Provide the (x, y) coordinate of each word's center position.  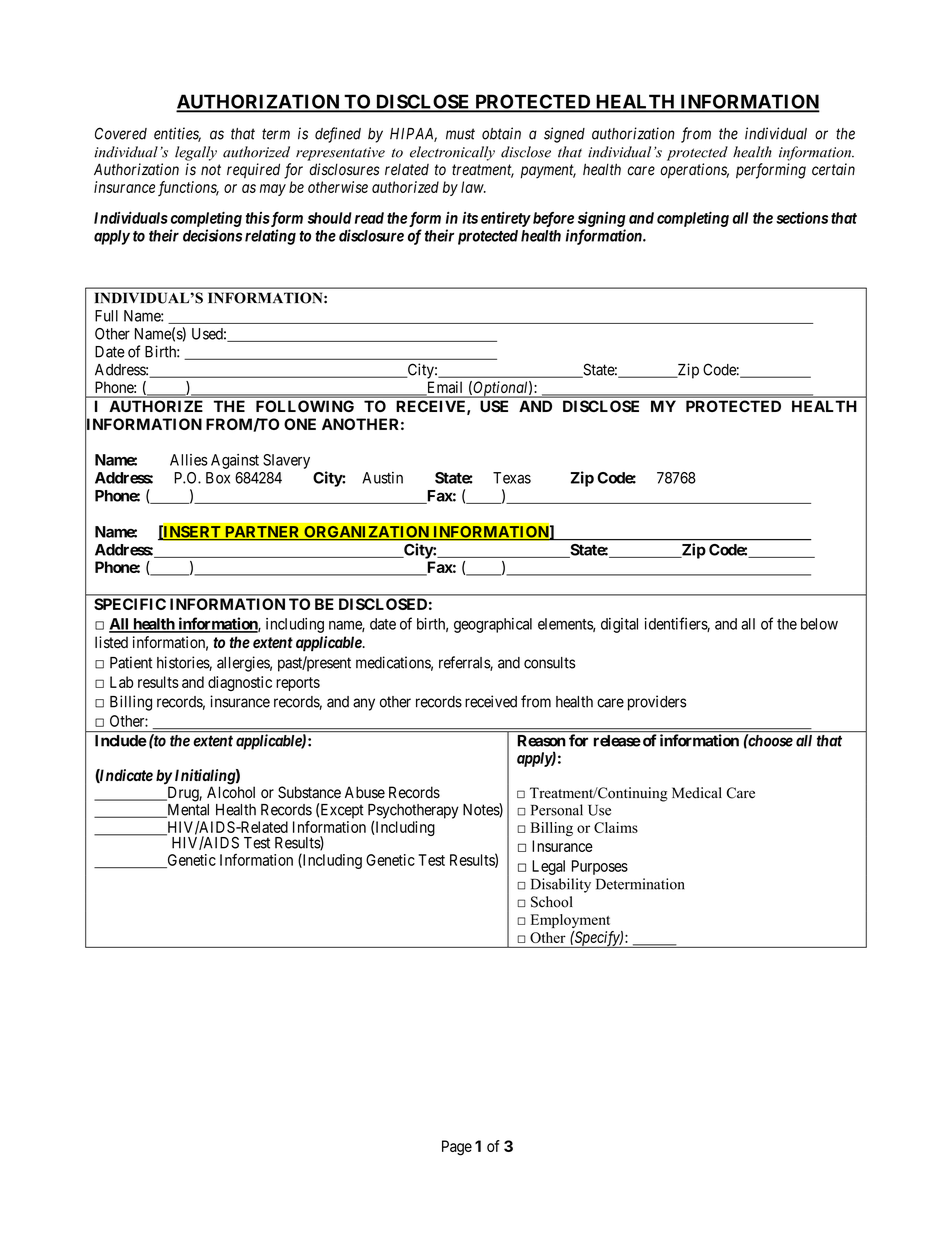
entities (177, 134)
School (552, 902)
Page (457, 1148)
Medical (697, 793)
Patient (131, 662)
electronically (452, 153)
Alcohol (231, 792)
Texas (512, 478)
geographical (493, 625)
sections (802, 217)
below (819, 624)
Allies (189, 460)
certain (833, 169)
